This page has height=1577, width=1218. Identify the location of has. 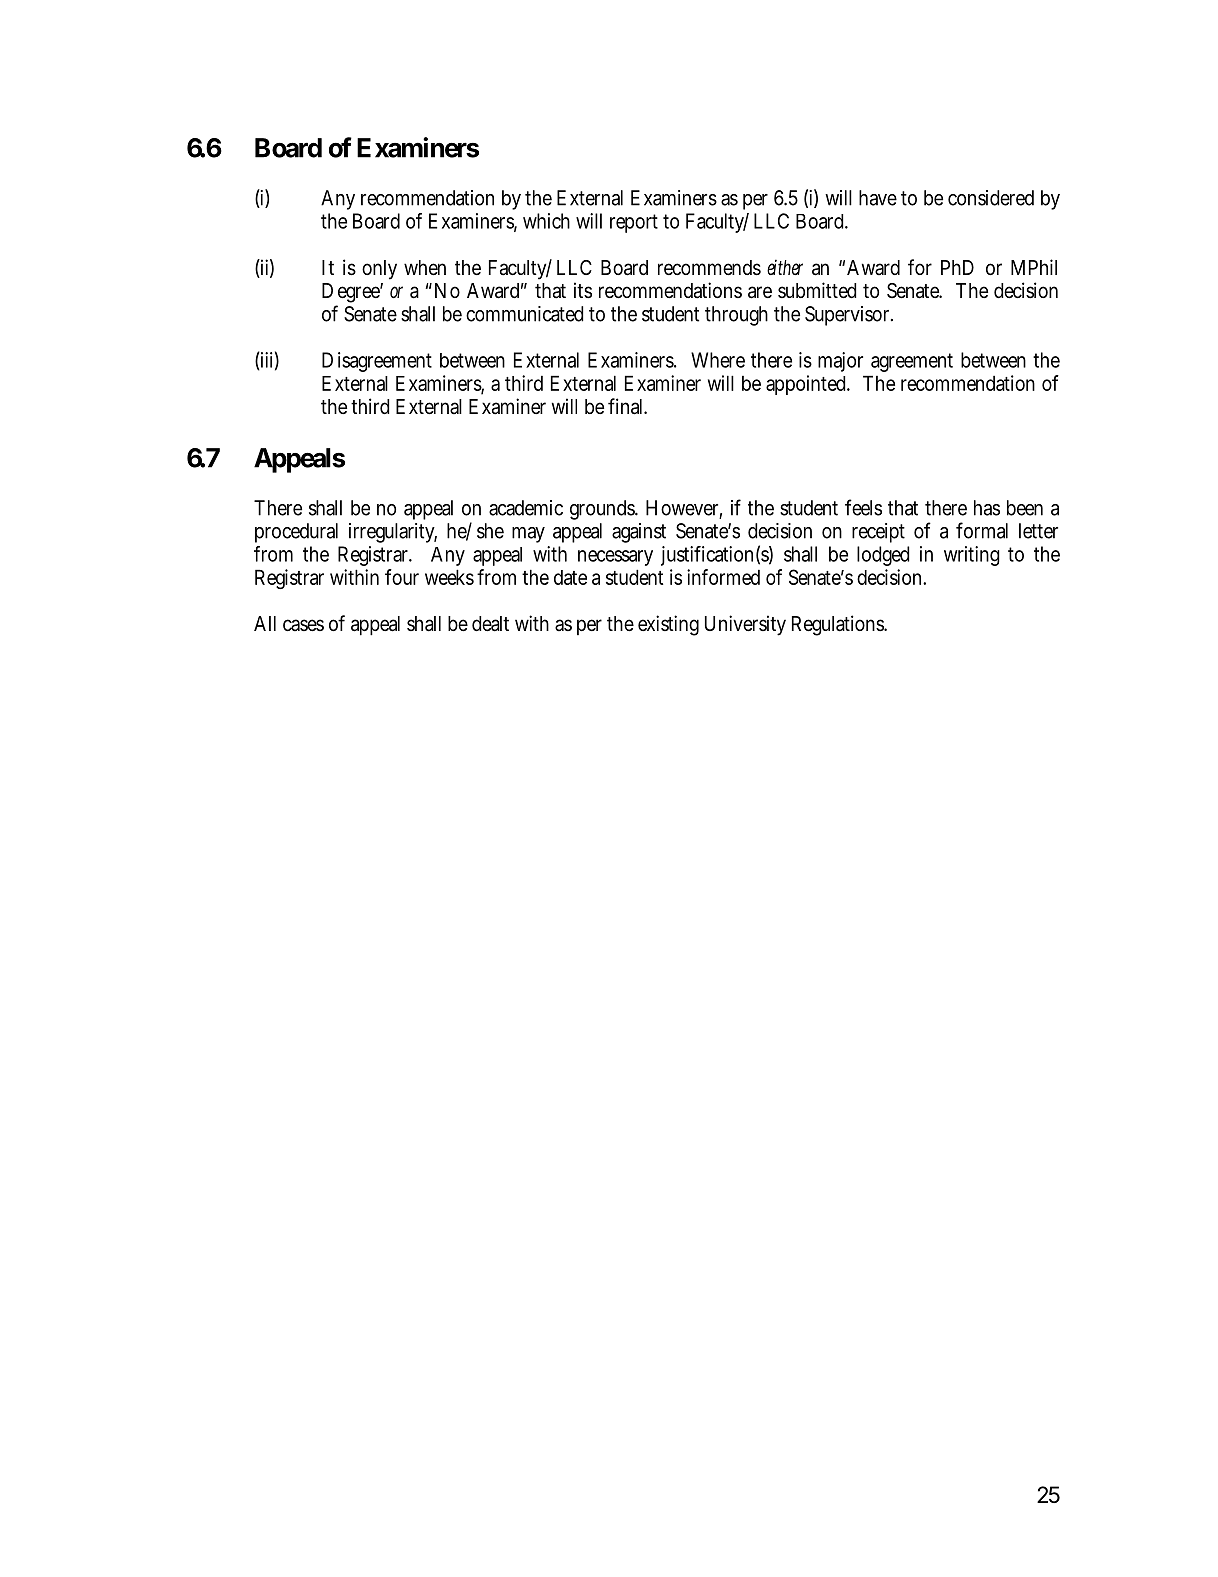
(987, 508).
